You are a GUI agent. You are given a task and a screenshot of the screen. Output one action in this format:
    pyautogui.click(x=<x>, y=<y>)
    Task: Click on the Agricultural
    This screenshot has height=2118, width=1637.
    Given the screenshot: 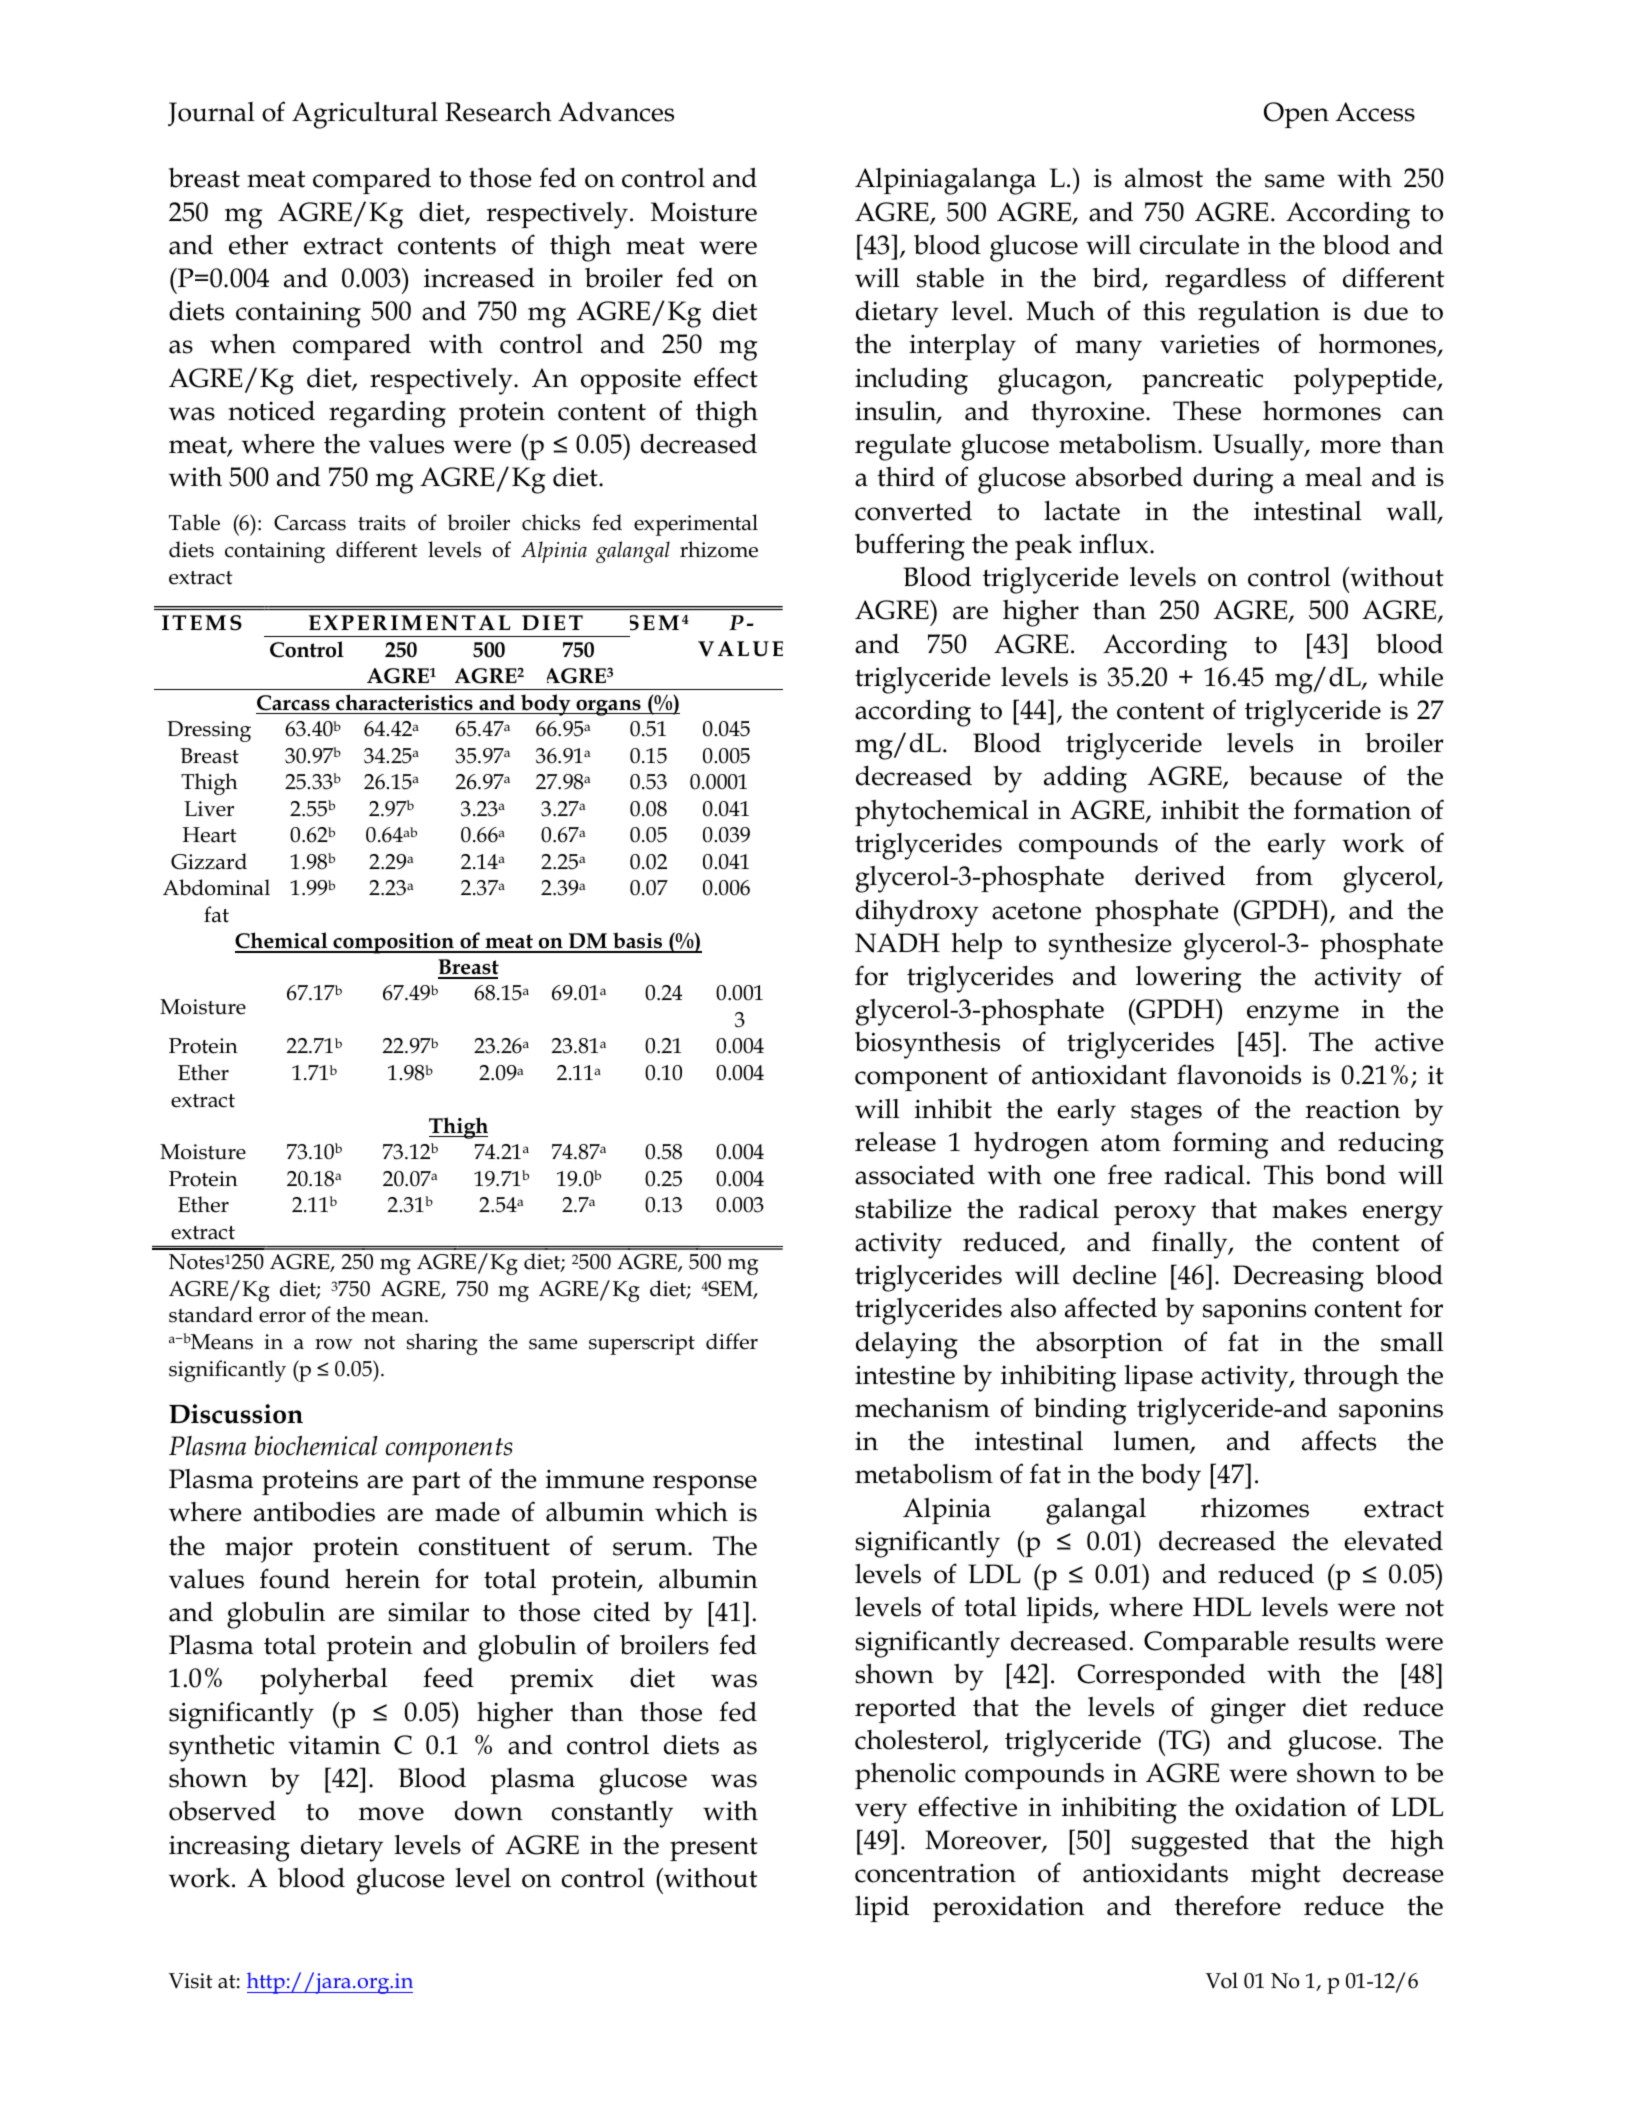 What is the action you would take?
    pyautogui.click(x=365, y=115)
